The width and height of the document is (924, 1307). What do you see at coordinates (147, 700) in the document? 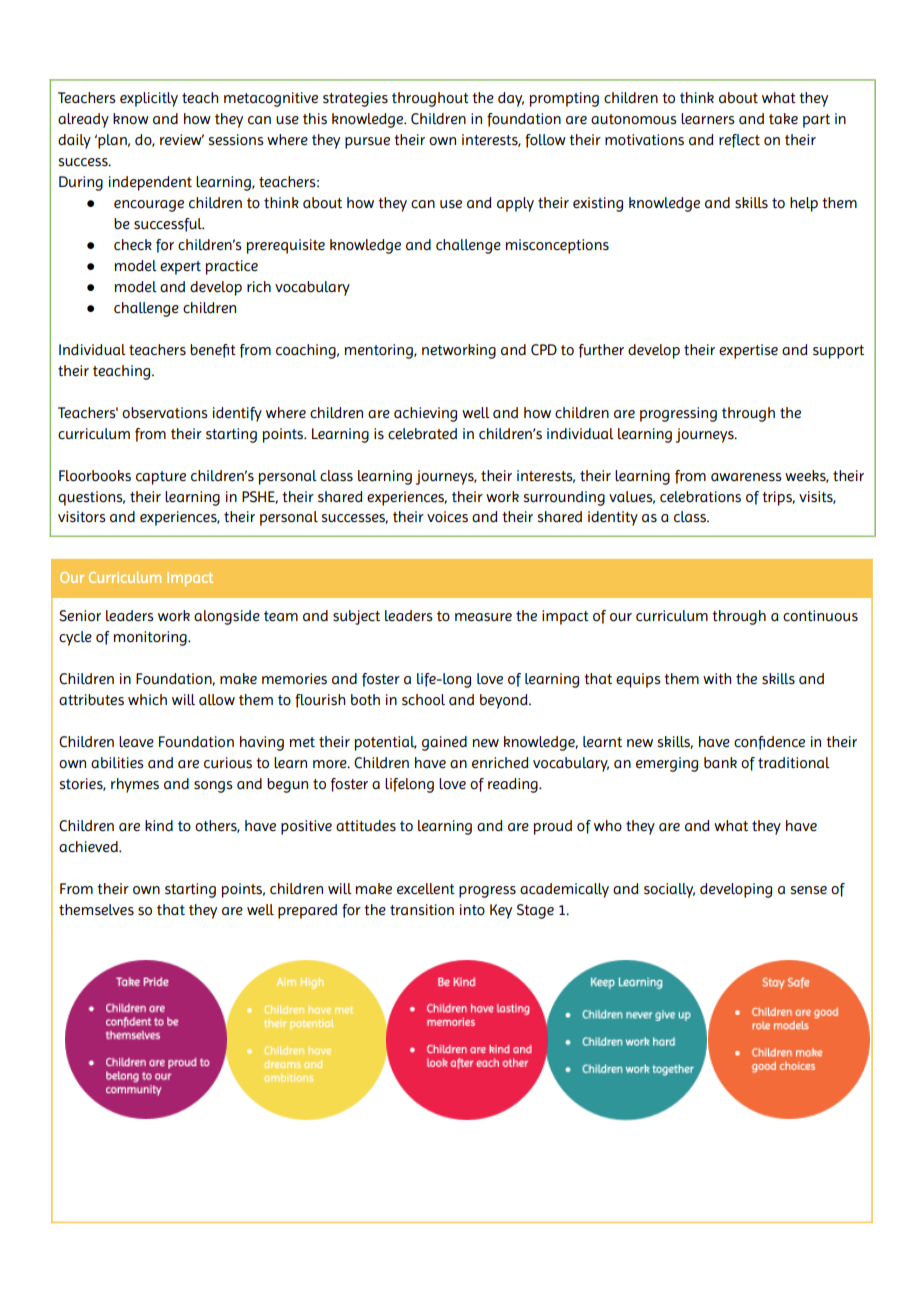
I see `which` at bounding box center [147, 700].
